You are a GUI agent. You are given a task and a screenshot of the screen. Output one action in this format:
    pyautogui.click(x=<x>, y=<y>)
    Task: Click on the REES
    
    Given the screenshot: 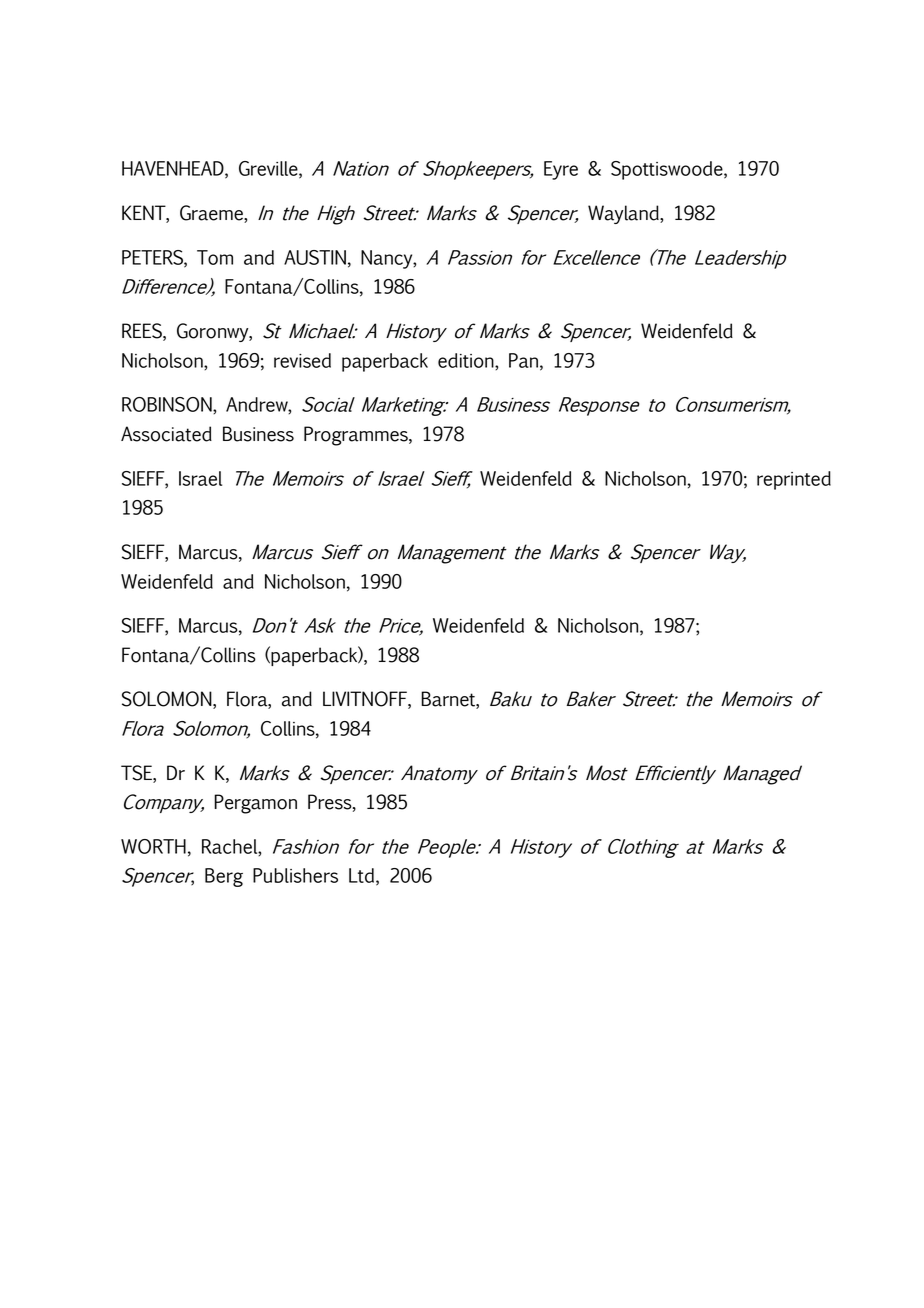 What is the action you would take?
    pyautogui.click(x=143, y=332)
